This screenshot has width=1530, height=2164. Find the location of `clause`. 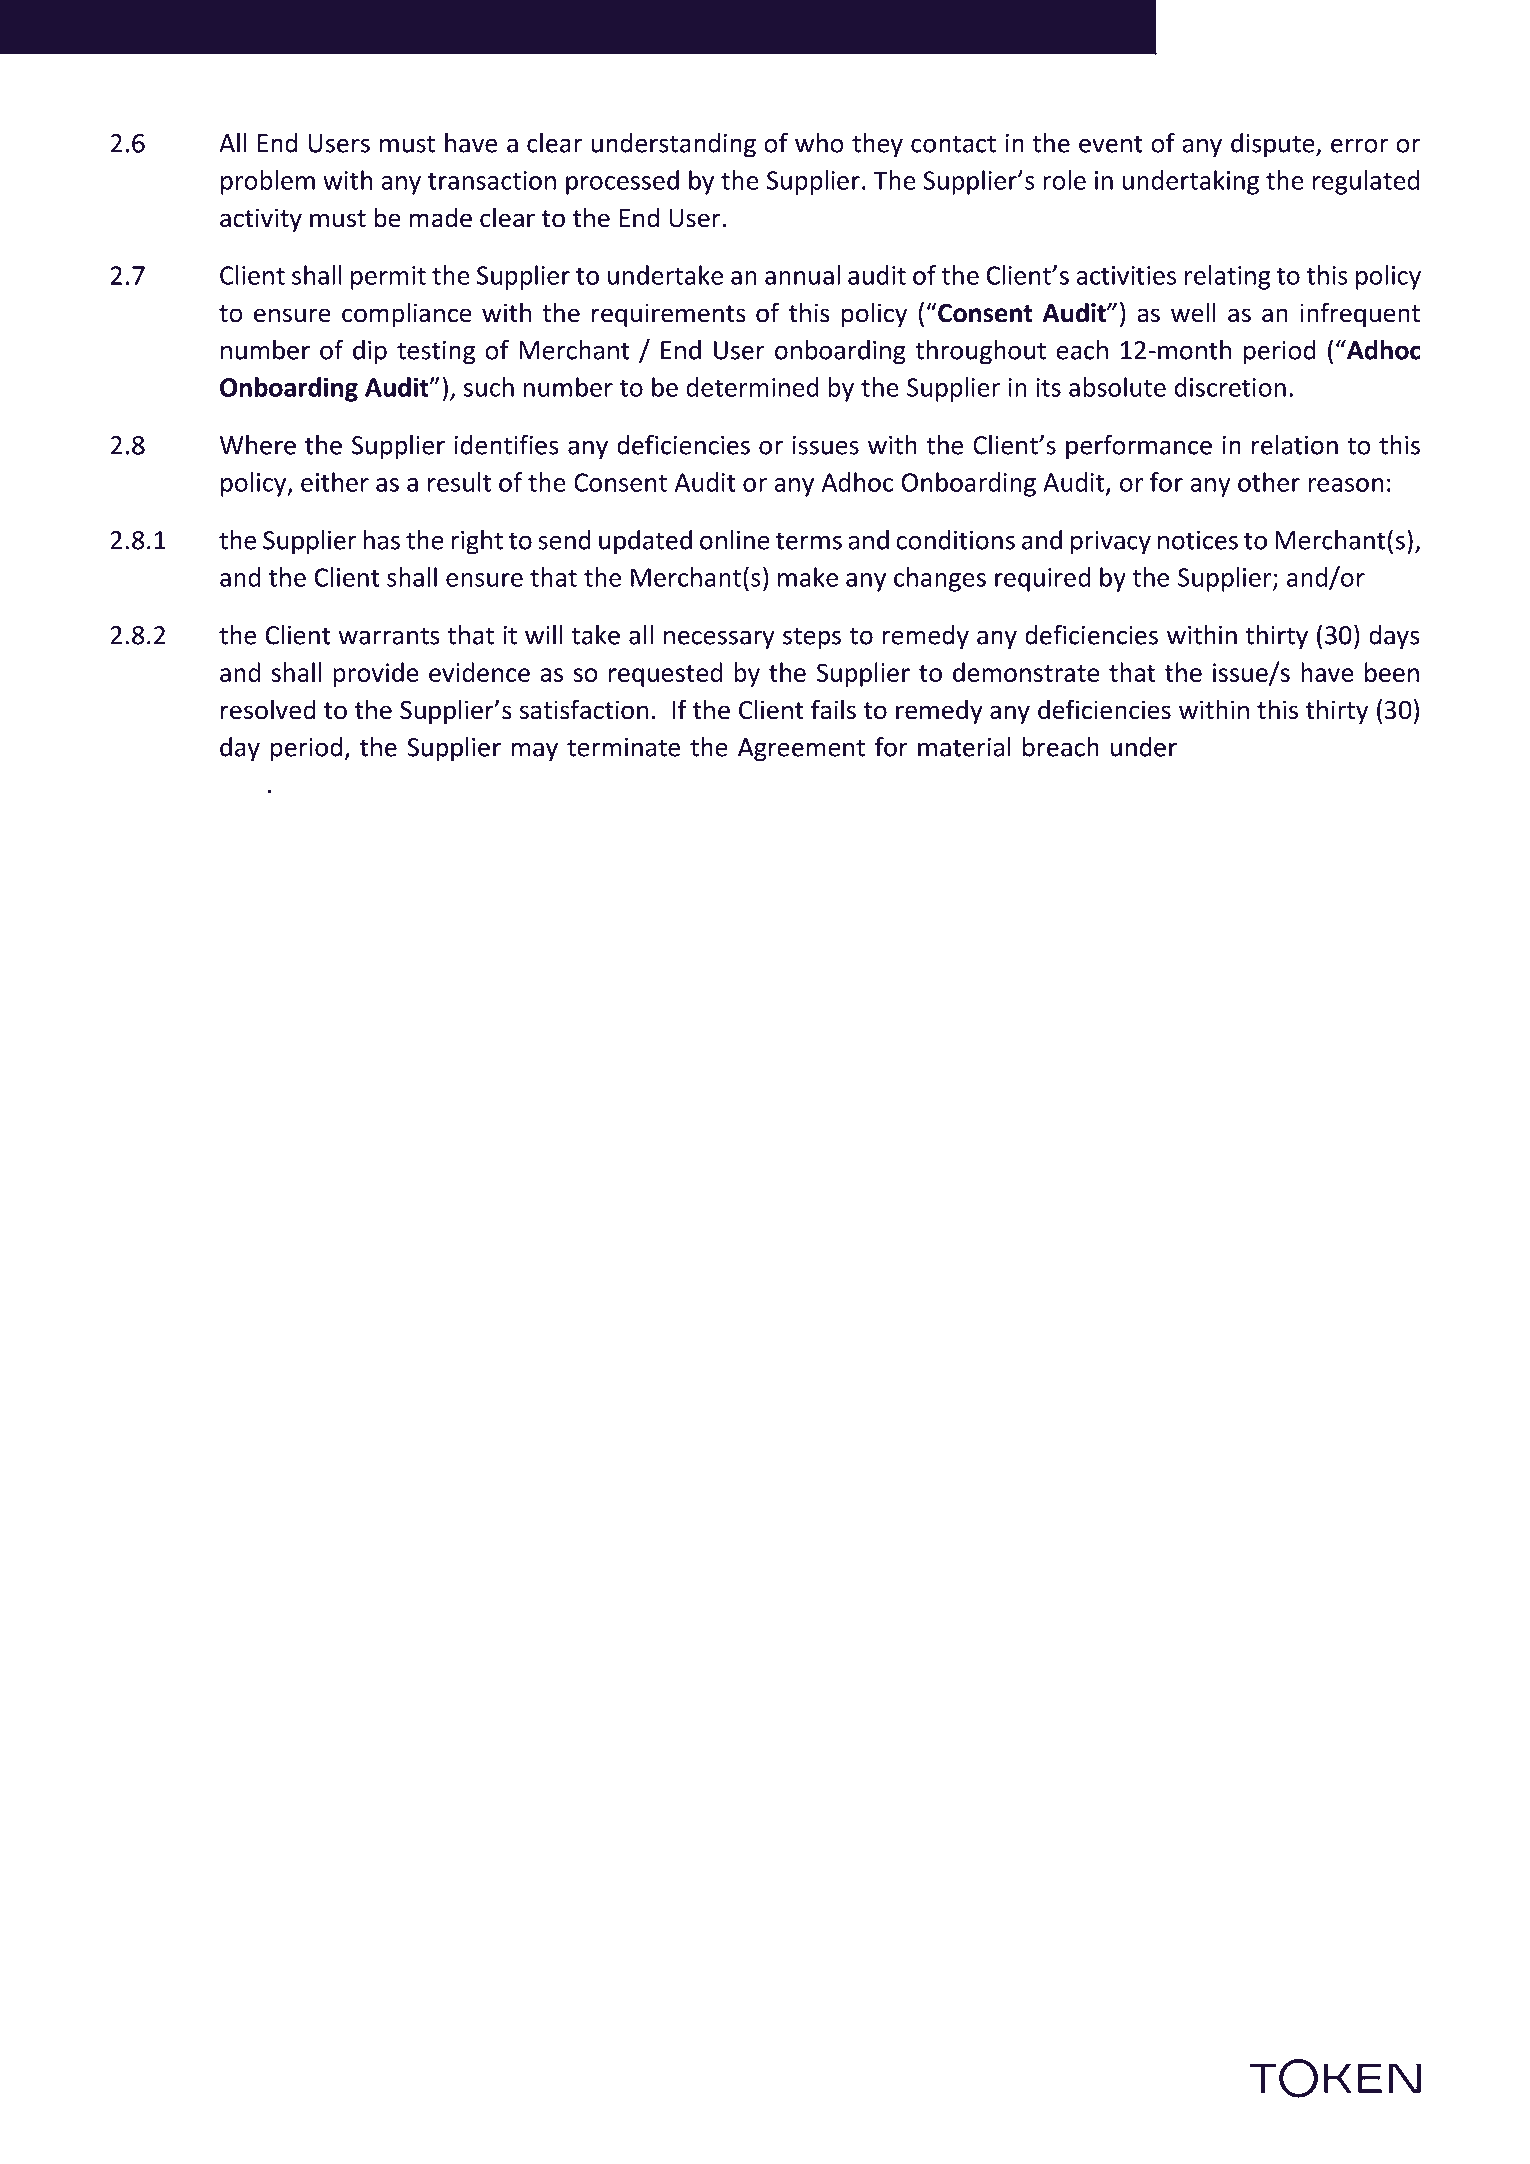

clause is located at coordinates (1222, 747).
